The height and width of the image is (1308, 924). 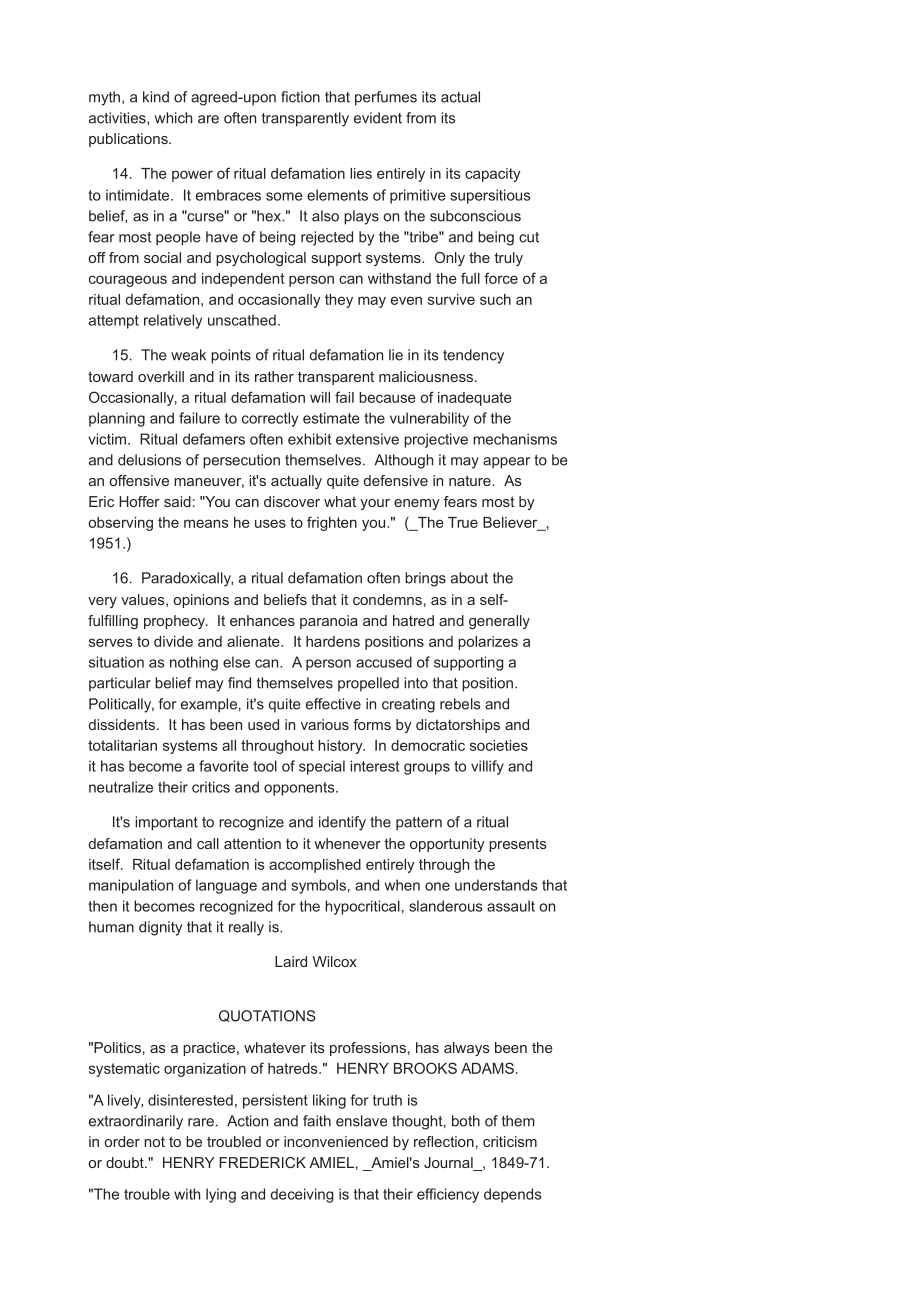 I want to click on which, so click(x=173, y=118).
